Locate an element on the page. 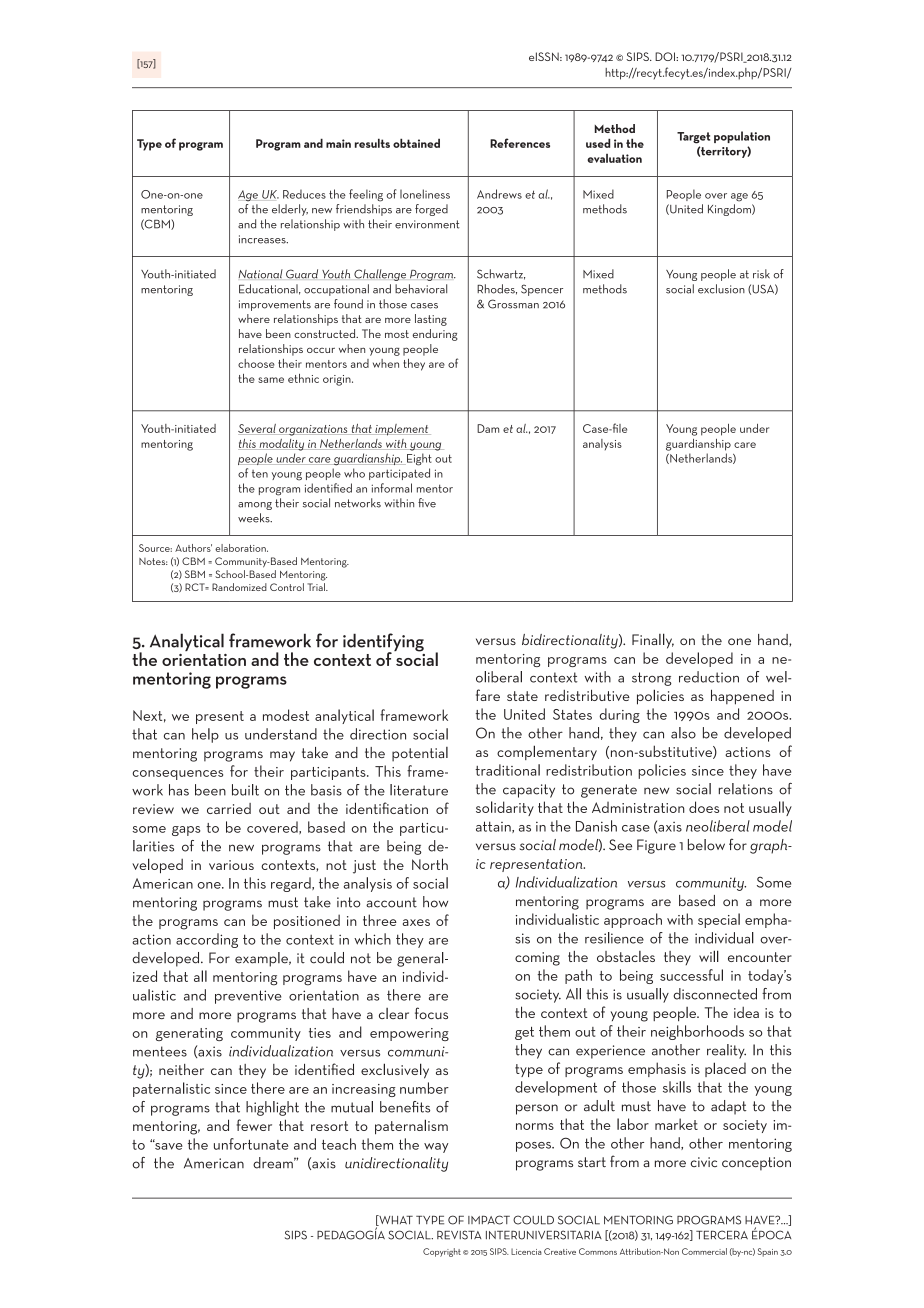 This page has height=1308, width=924. obtained is located at coordinates (416, 143).
